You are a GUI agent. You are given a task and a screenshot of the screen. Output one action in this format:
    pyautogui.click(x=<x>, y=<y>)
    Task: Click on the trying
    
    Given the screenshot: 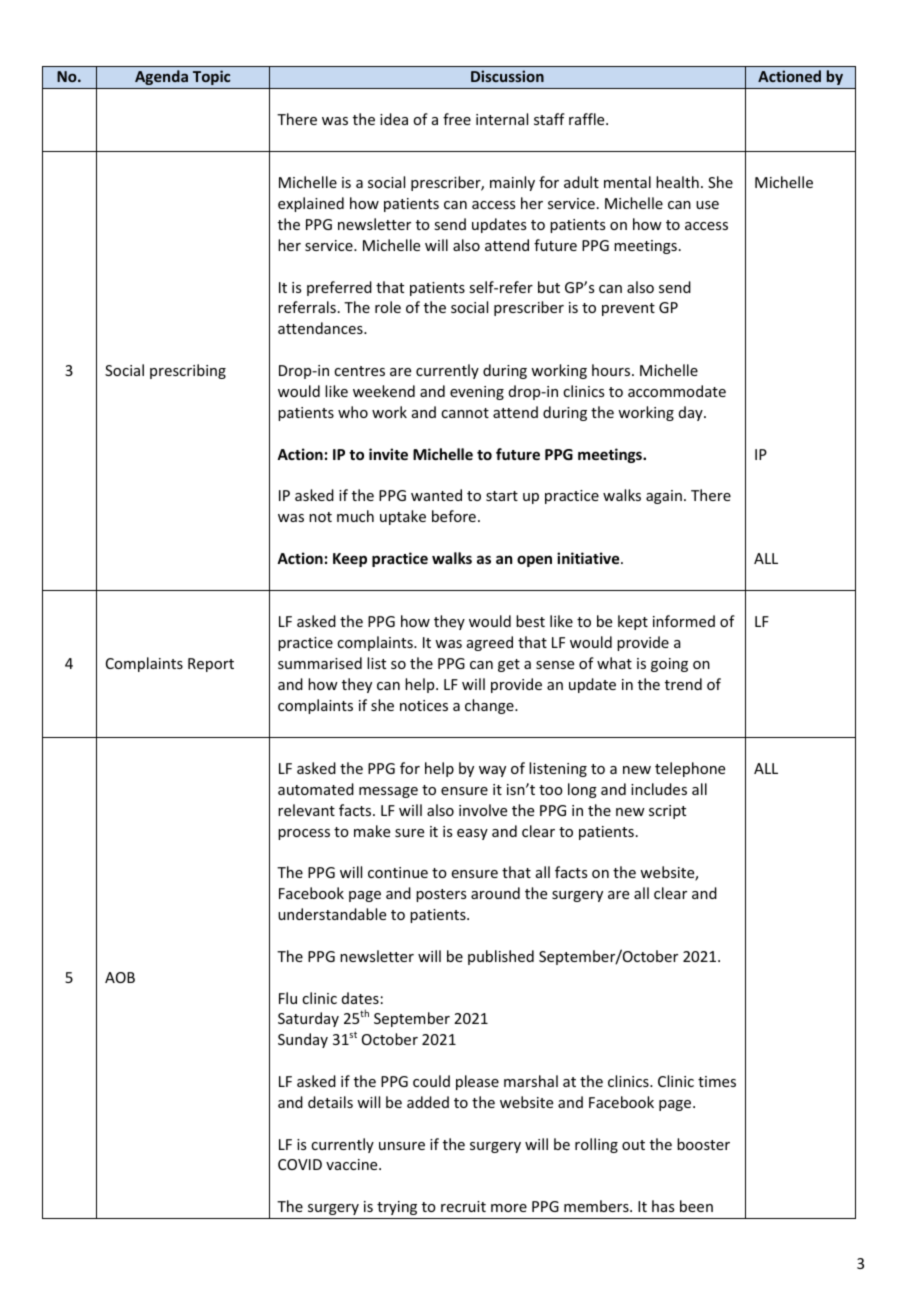 What is the action you would take?
    pyautogui.click(x=397, y=1208)
